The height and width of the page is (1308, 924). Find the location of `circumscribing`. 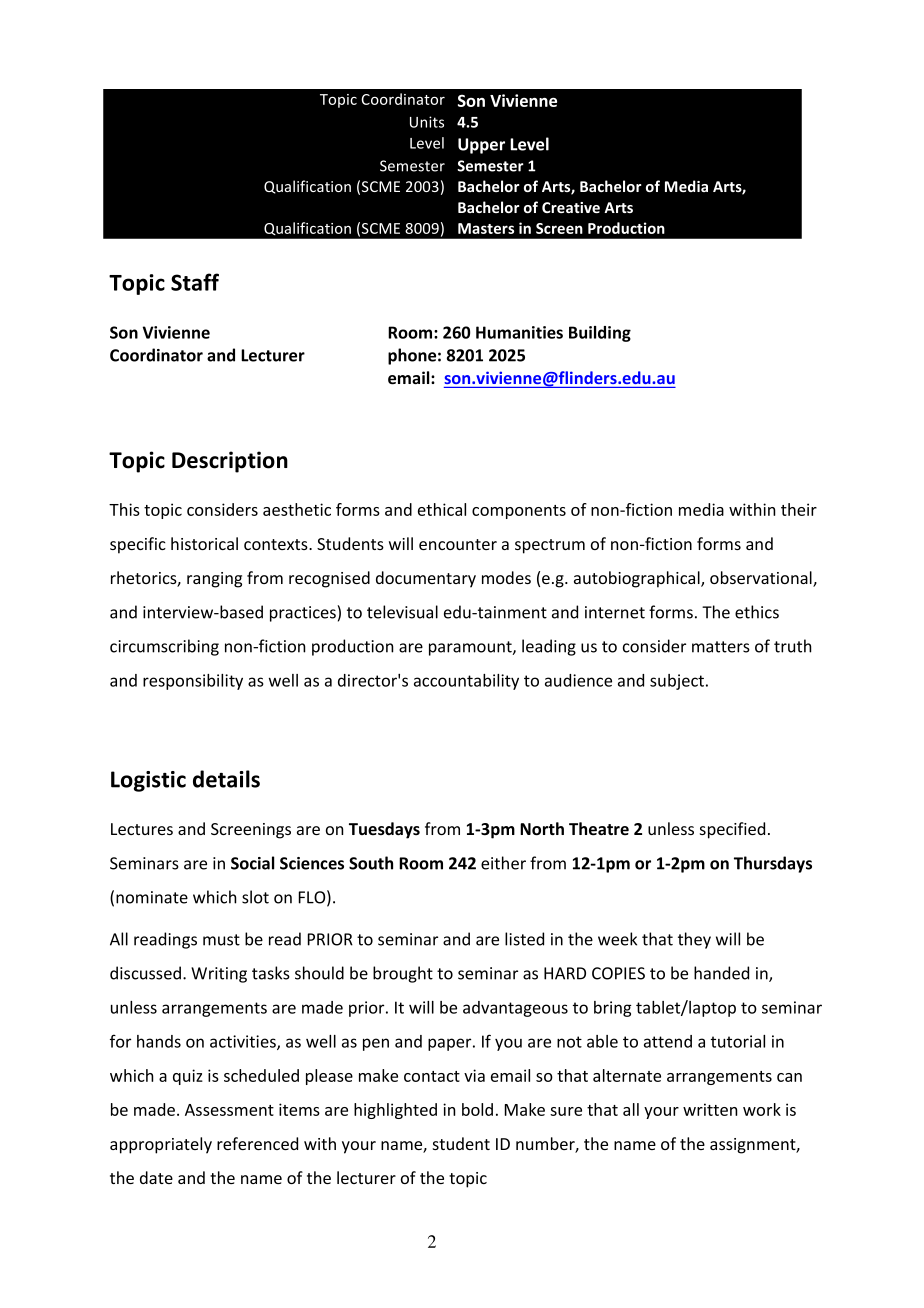

circumscribing is located at coordinates (164, 647).
